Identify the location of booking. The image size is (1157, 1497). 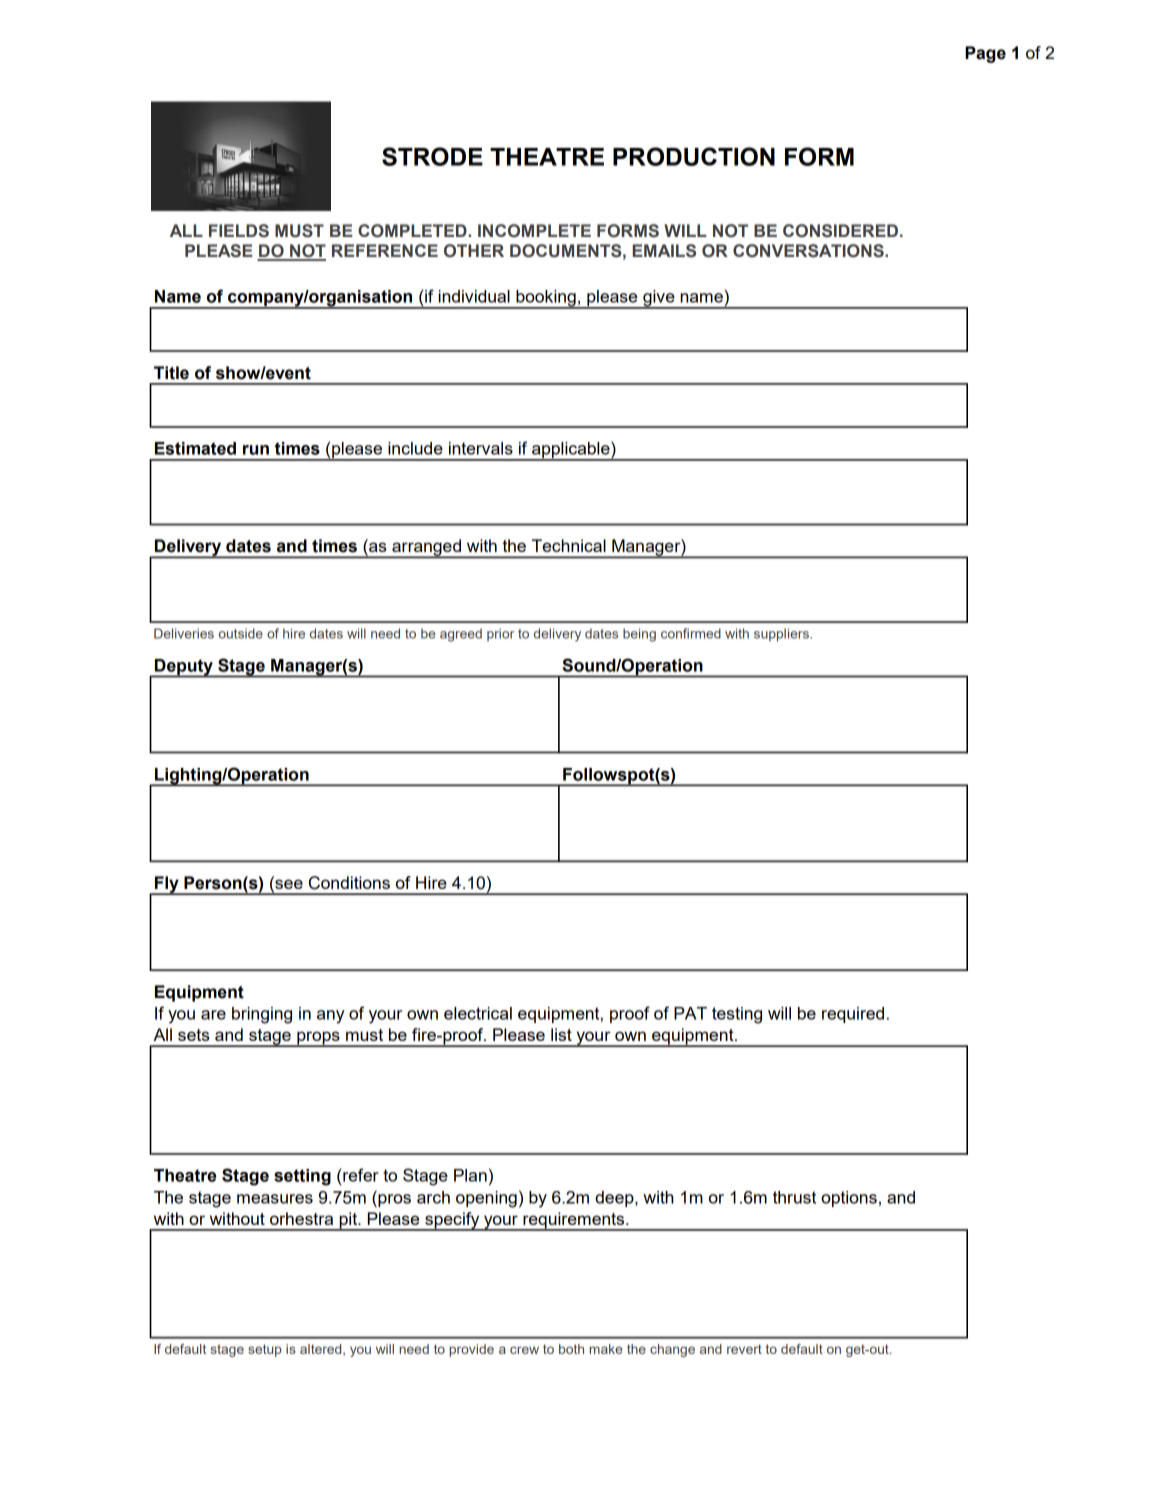
(546, 299).
